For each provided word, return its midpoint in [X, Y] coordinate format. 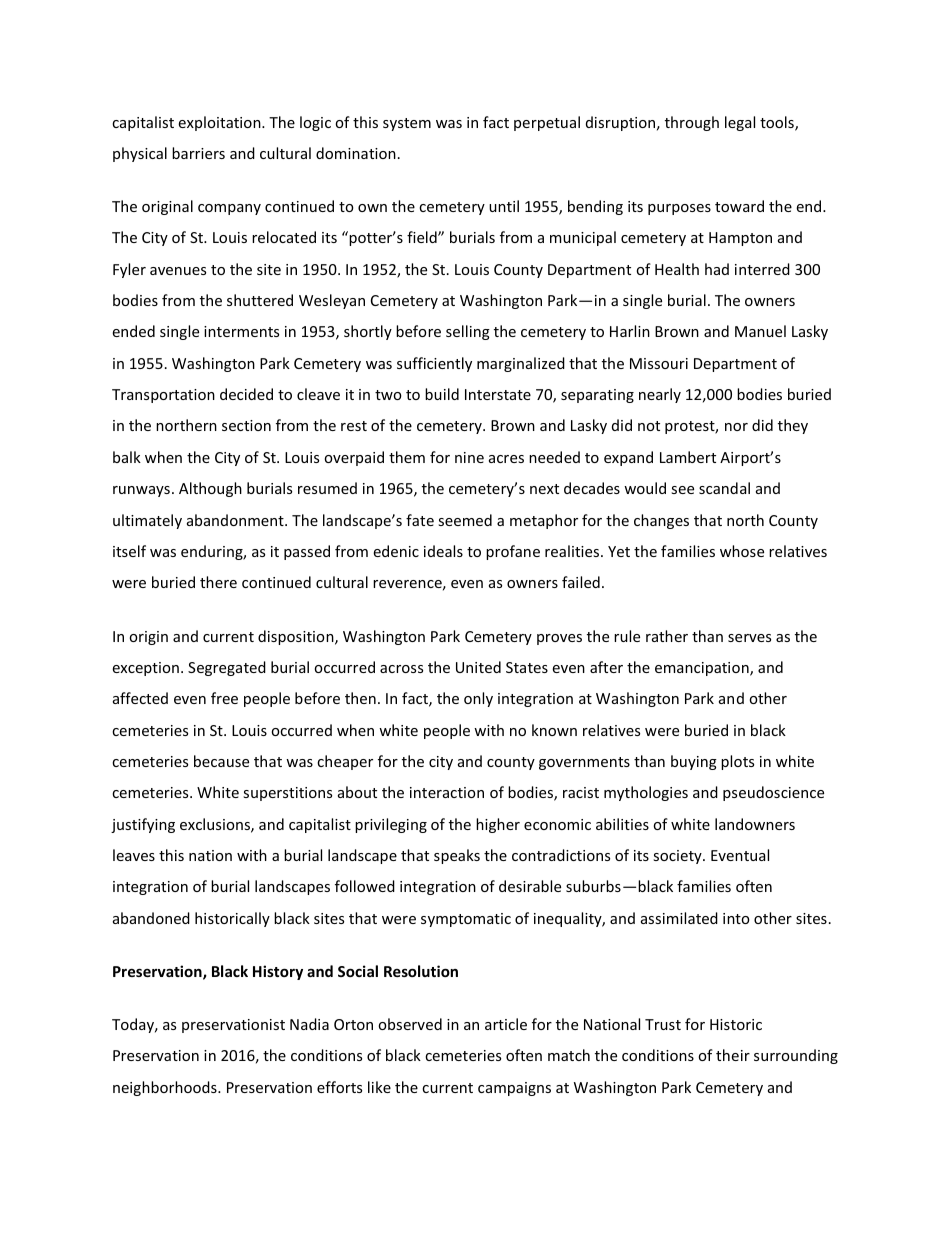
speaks [457, 856]
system [407, 124]
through [692, 123]
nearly [660, 395]
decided [246, 394]
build [442, 394]
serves [749, 638]
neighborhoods [166, 1088]
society [678, 857]
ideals [443, 551]
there [218, 582]
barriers [198, 153]
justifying [143, 825]
